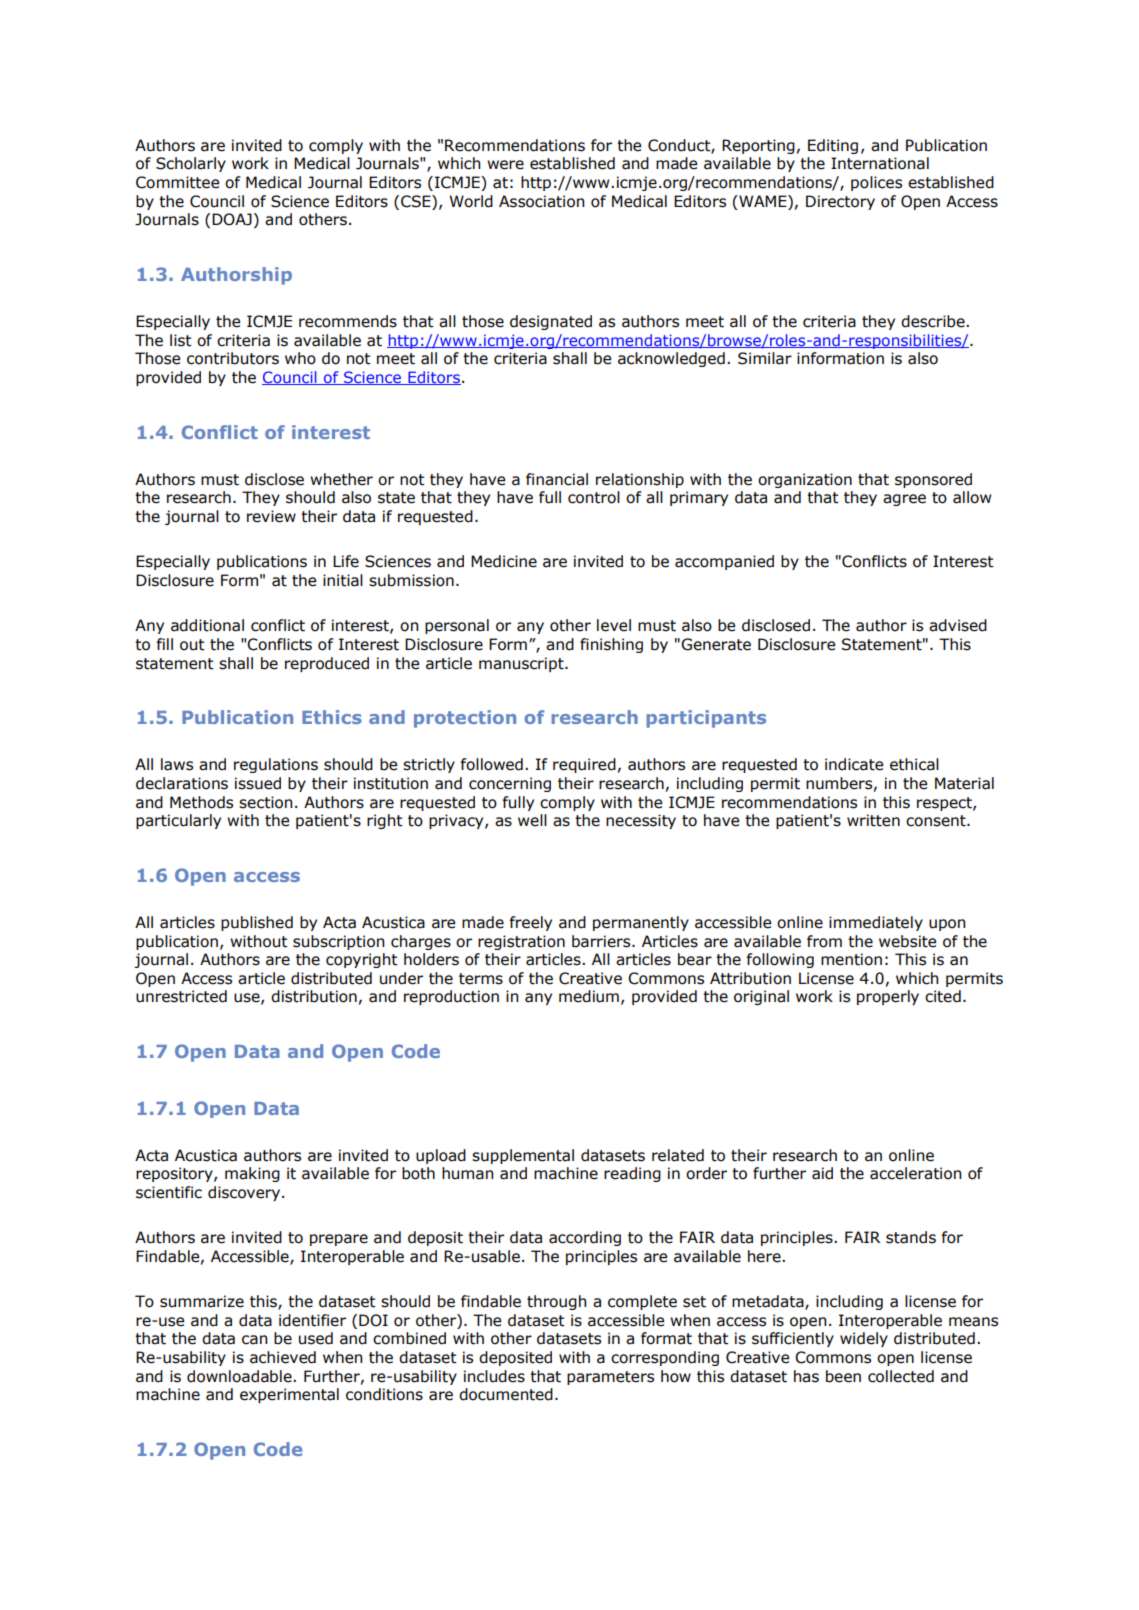  Describe the element at coordinates (854, 764) in the document. I see `indicate` at that location.
